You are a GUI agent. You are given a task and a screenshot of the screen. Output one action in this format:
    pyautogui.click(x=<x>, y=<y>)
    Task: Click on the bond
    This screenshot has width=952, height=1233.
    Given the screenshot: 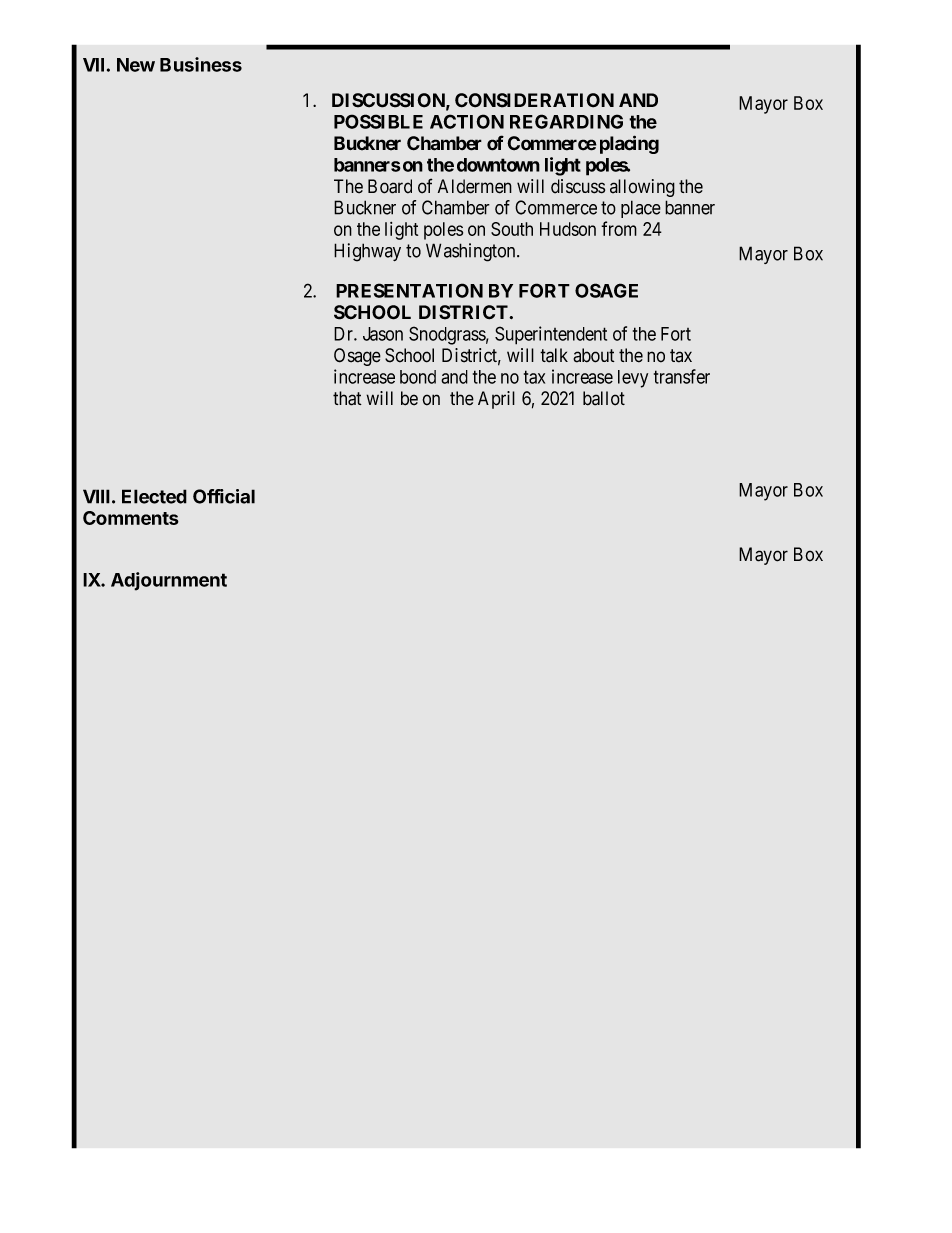 What is the action you would take?
    pyautogui.click(x=418, y=377)
